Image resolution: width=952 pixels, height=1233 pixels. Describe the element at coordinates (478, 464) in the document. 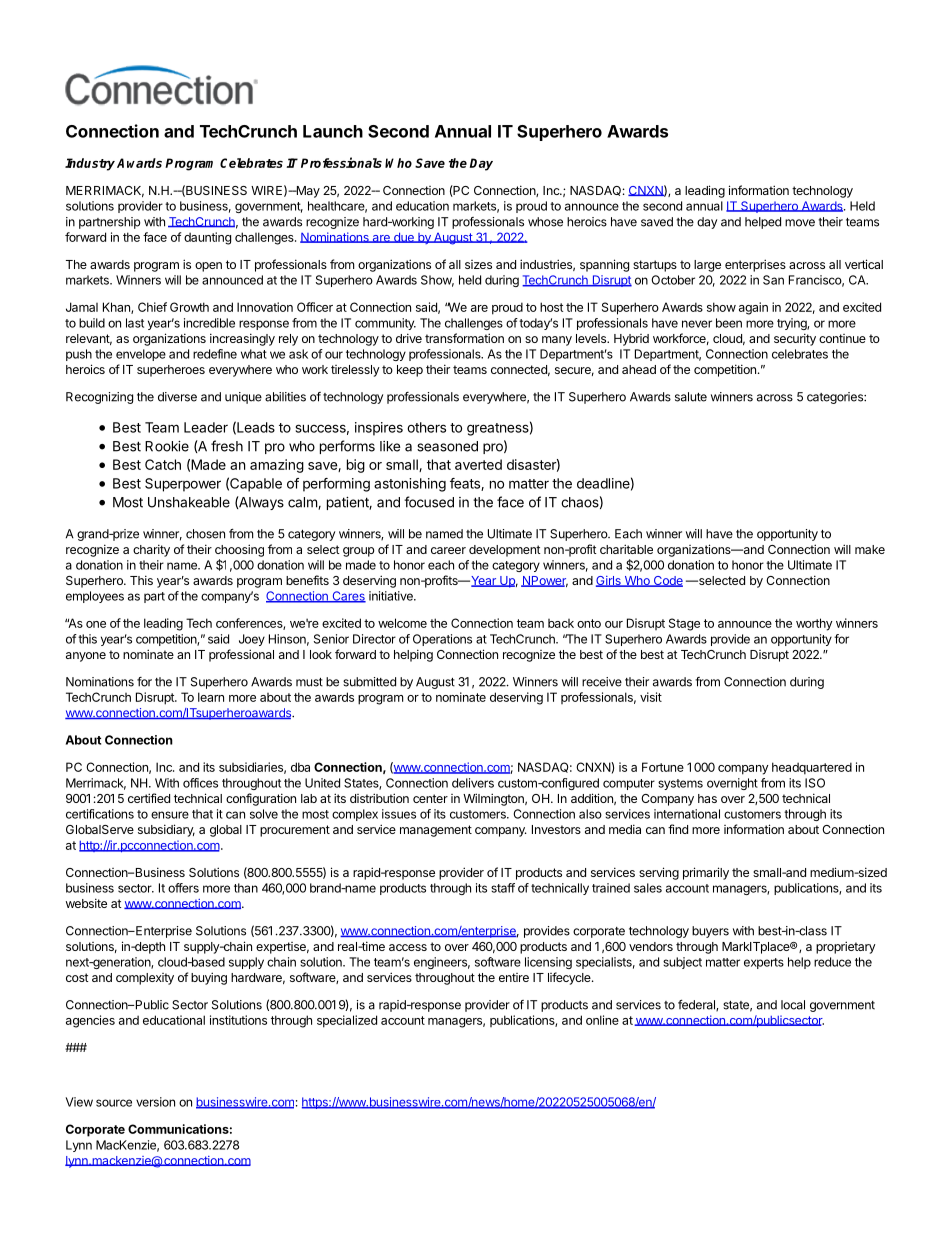

I see `averted` at that location.
